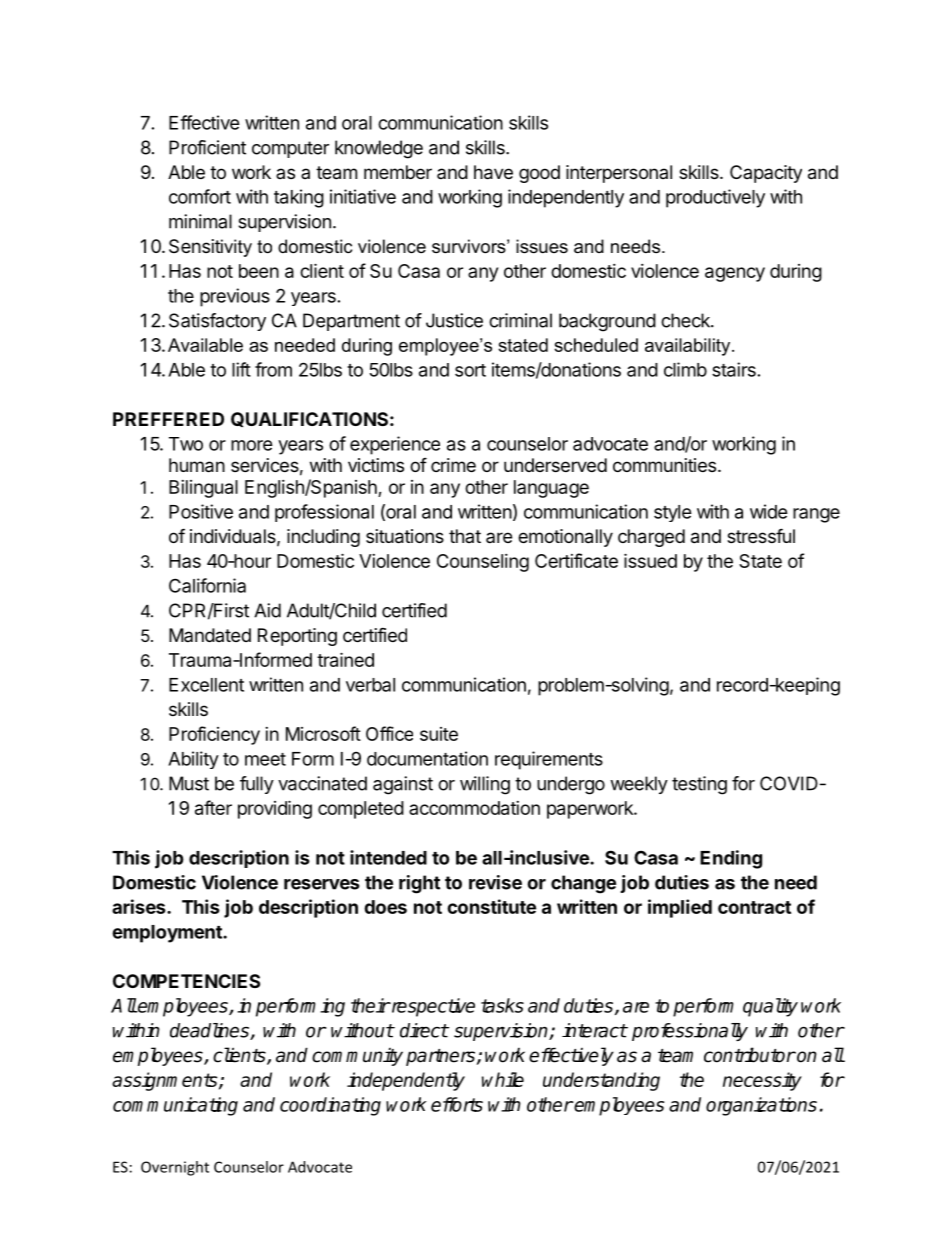 The width and height of the document is (952, 1233). What do you see at coordinates (769, 511) in the document?
I see `wide` at bounding box center [769, 511].
